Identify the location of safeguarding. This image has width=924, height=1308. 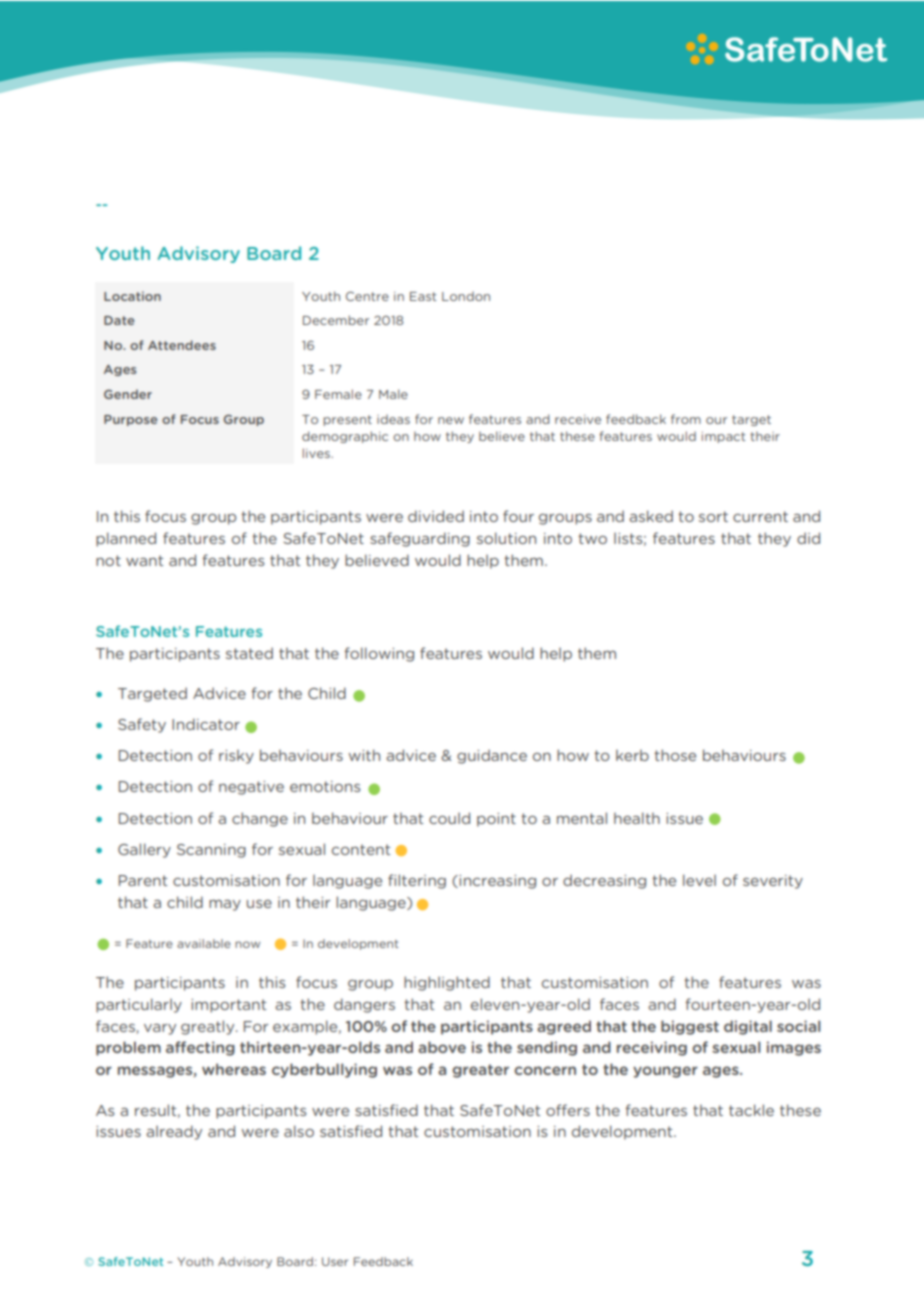
(420, 539).
